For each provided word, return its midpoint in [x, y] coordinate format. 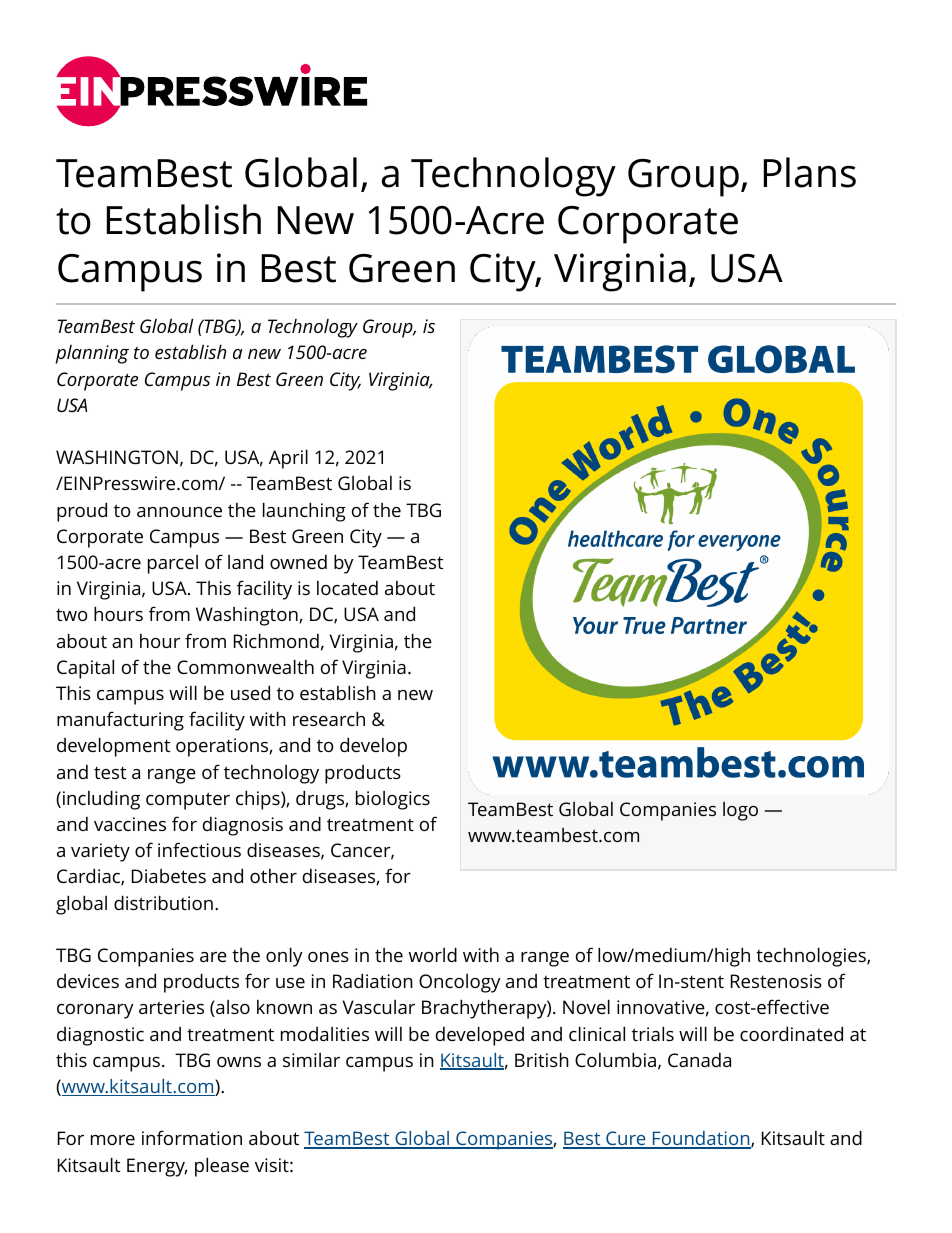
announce [179, 512]
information [192, 1137]
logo [740, 811]
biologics [393, 800]
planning [92, 354]
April [288, 459]
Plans [810, 172]
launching [304, 512]
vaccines [130, 824]
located [347, 588]
